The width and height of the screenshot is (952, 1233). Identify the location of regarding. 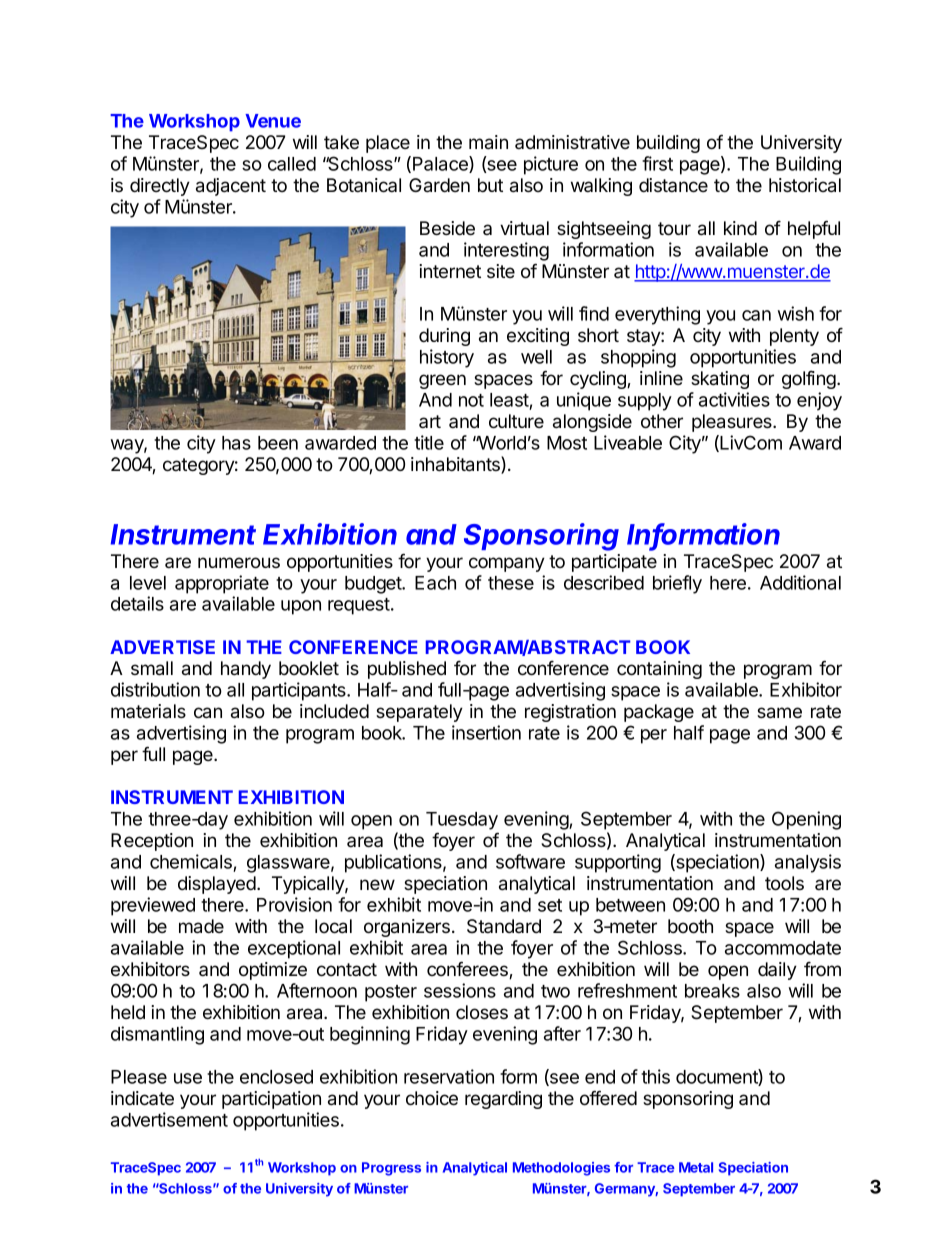
(503, 1100).
